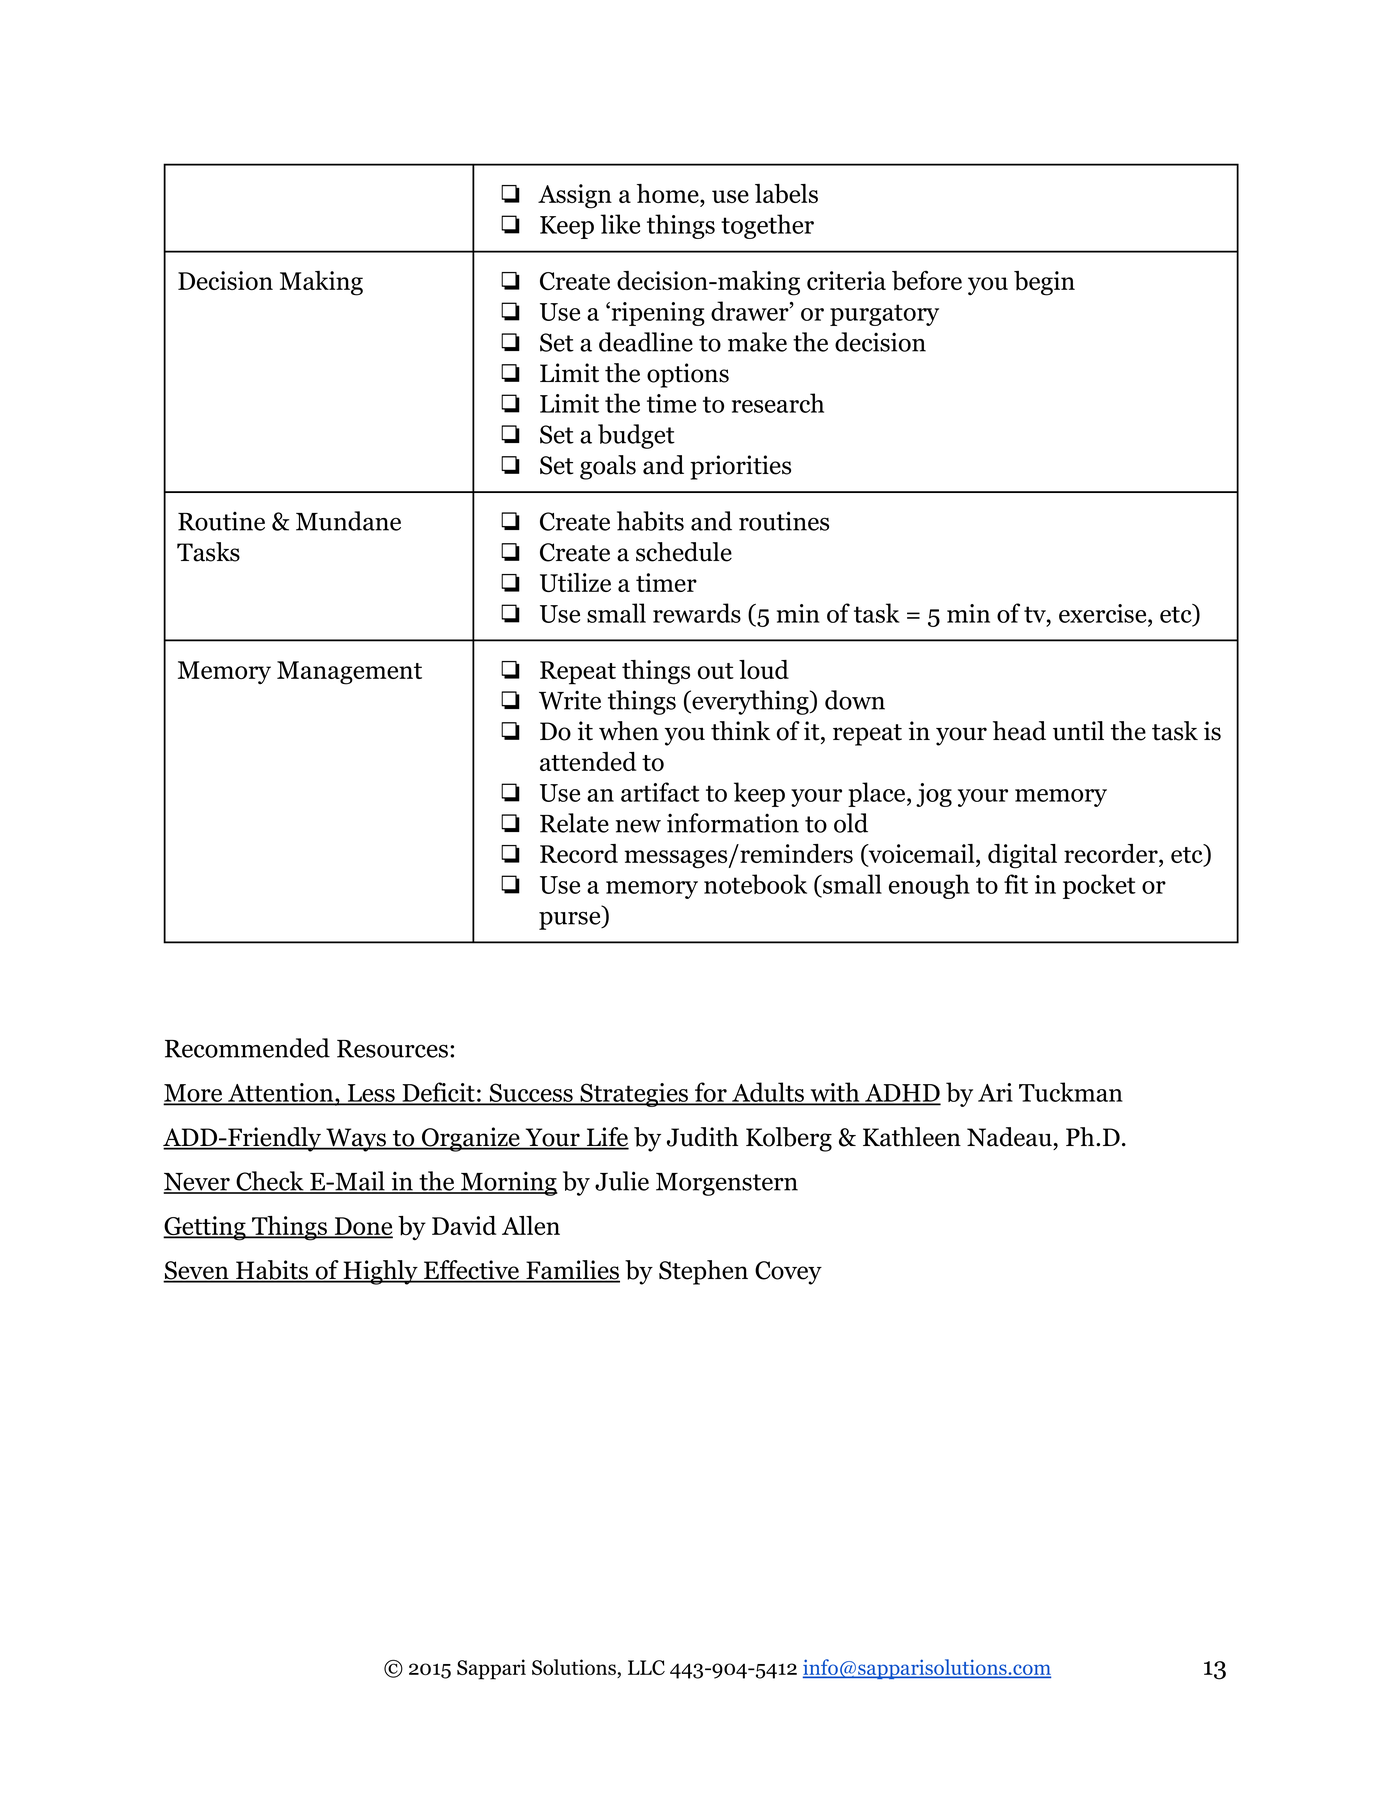 The height and width of the screenshot is (1801, 1392). Describe the element at coordinates (571, 920) in the screenshot. I see `purse` at that location.
